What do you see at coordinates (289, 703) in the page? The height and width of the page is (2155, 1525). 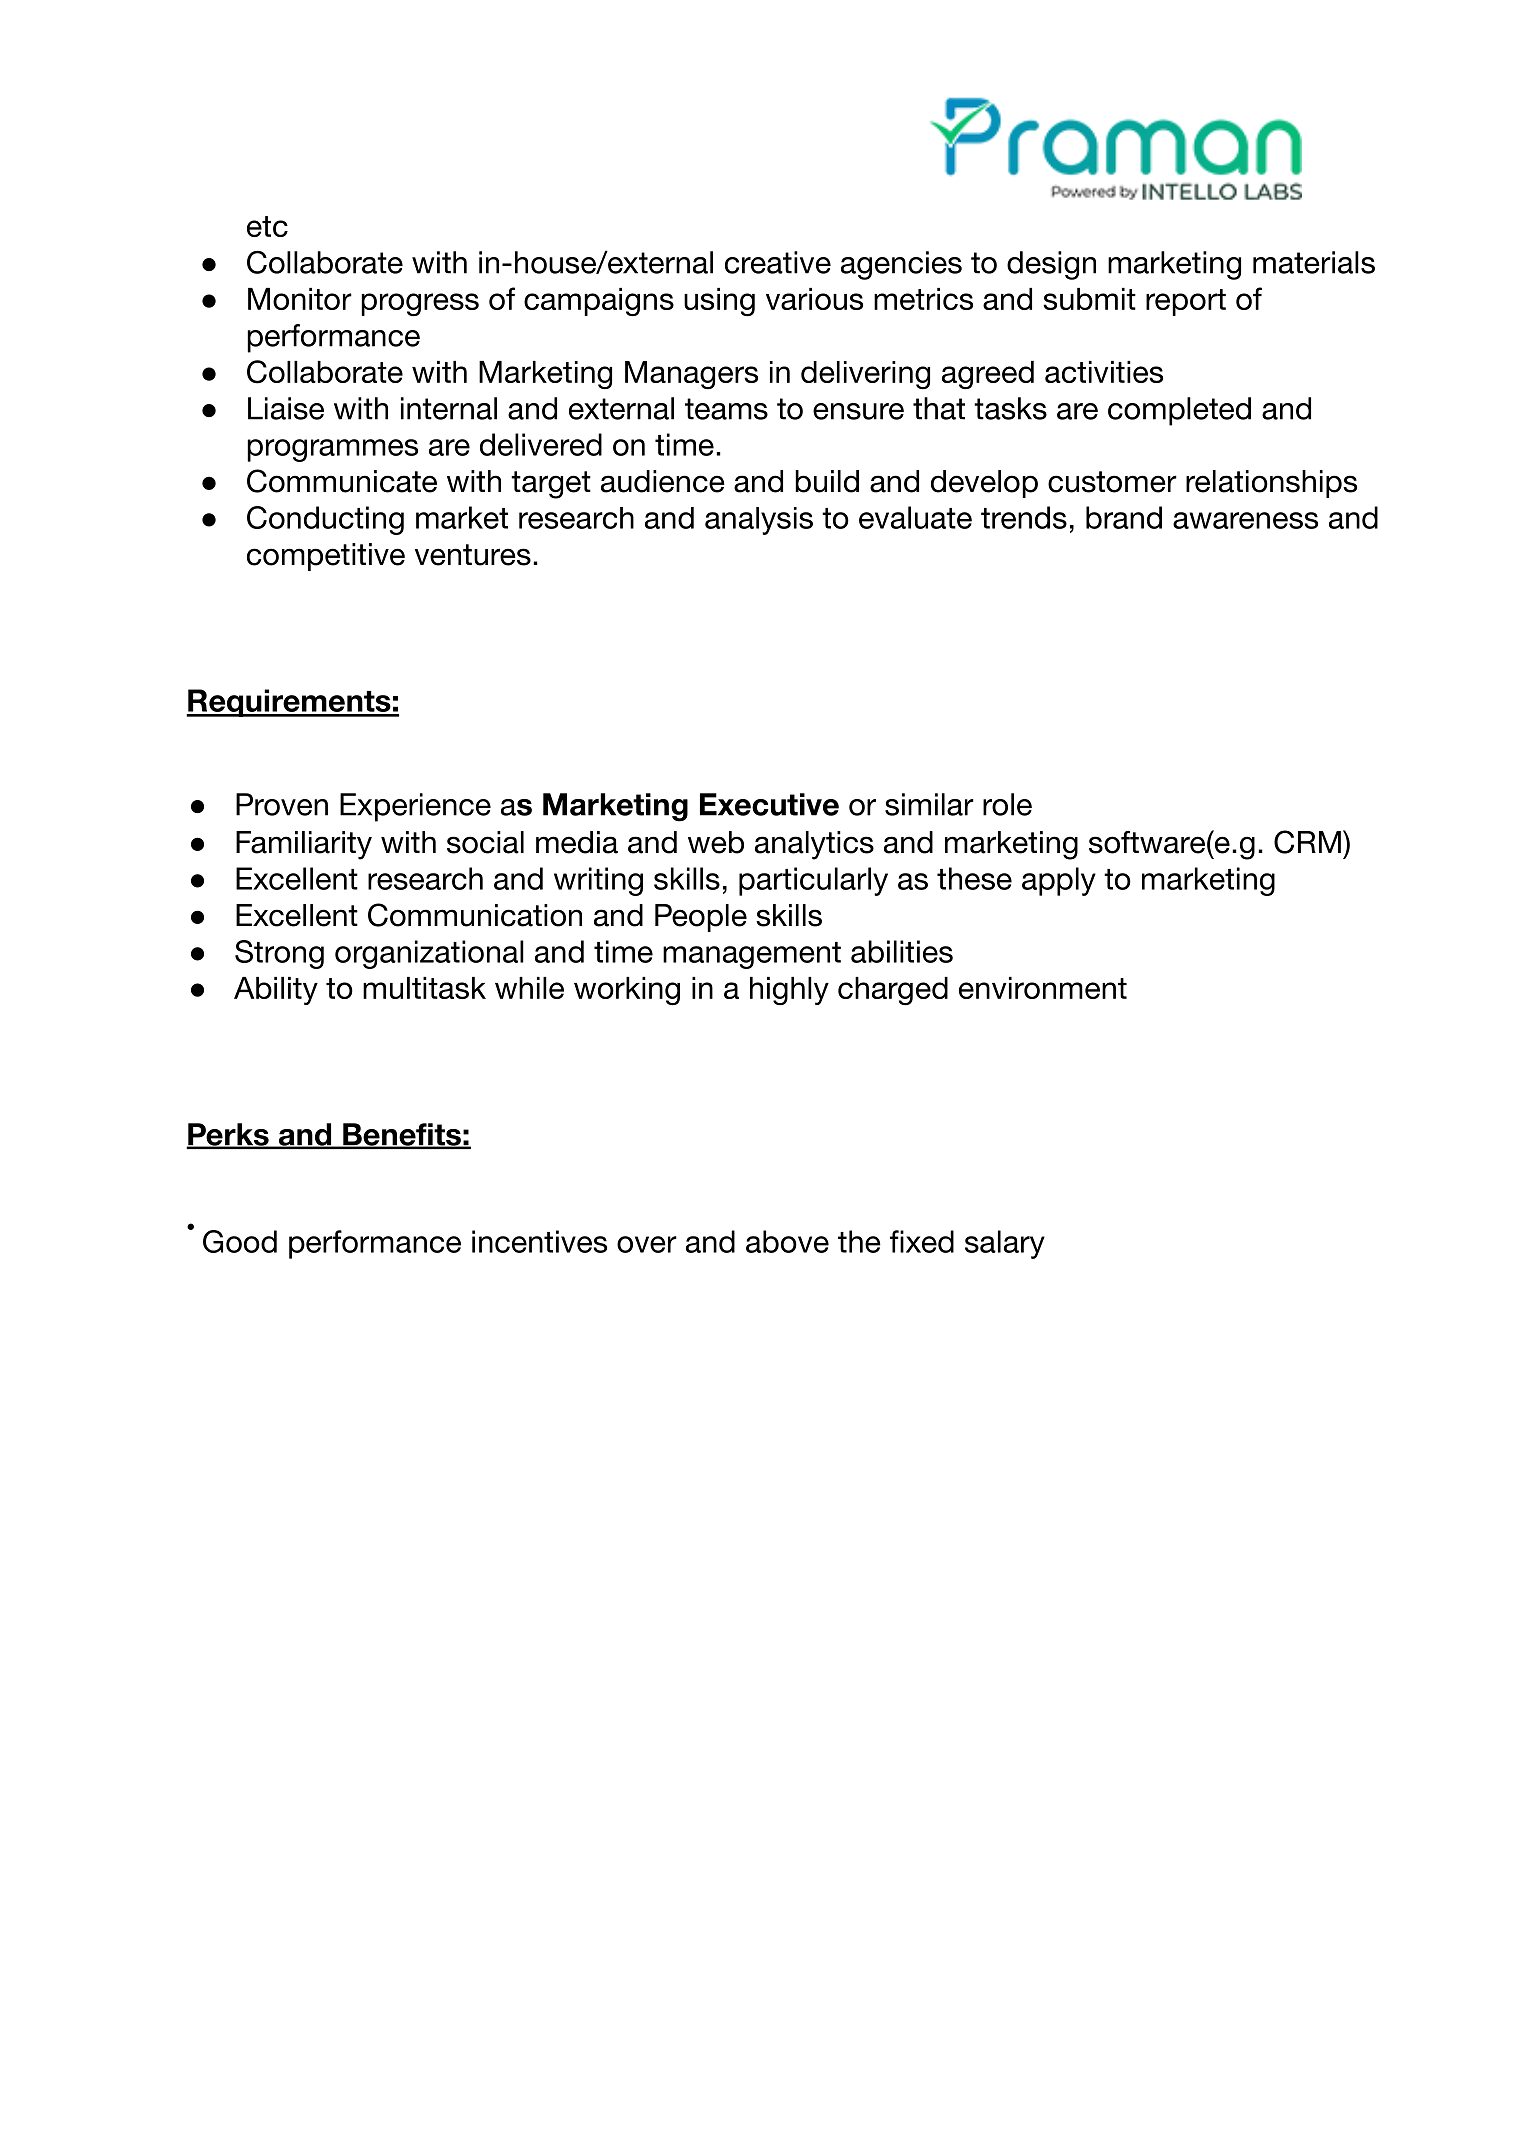 I see `Requirements` at bounding box center [289, 703].
